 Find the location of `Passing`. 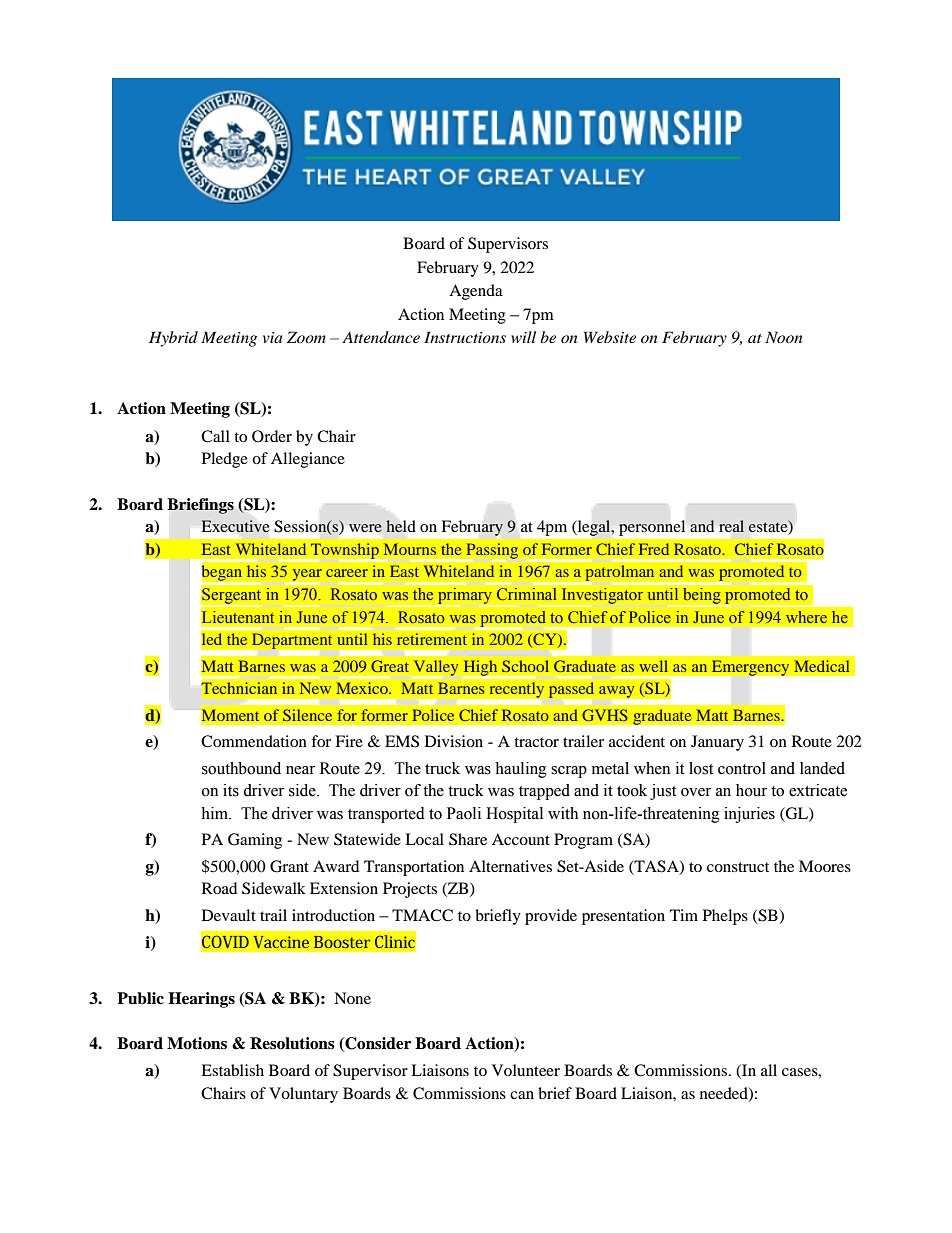

Passing is located at coordinates (492, 552).
